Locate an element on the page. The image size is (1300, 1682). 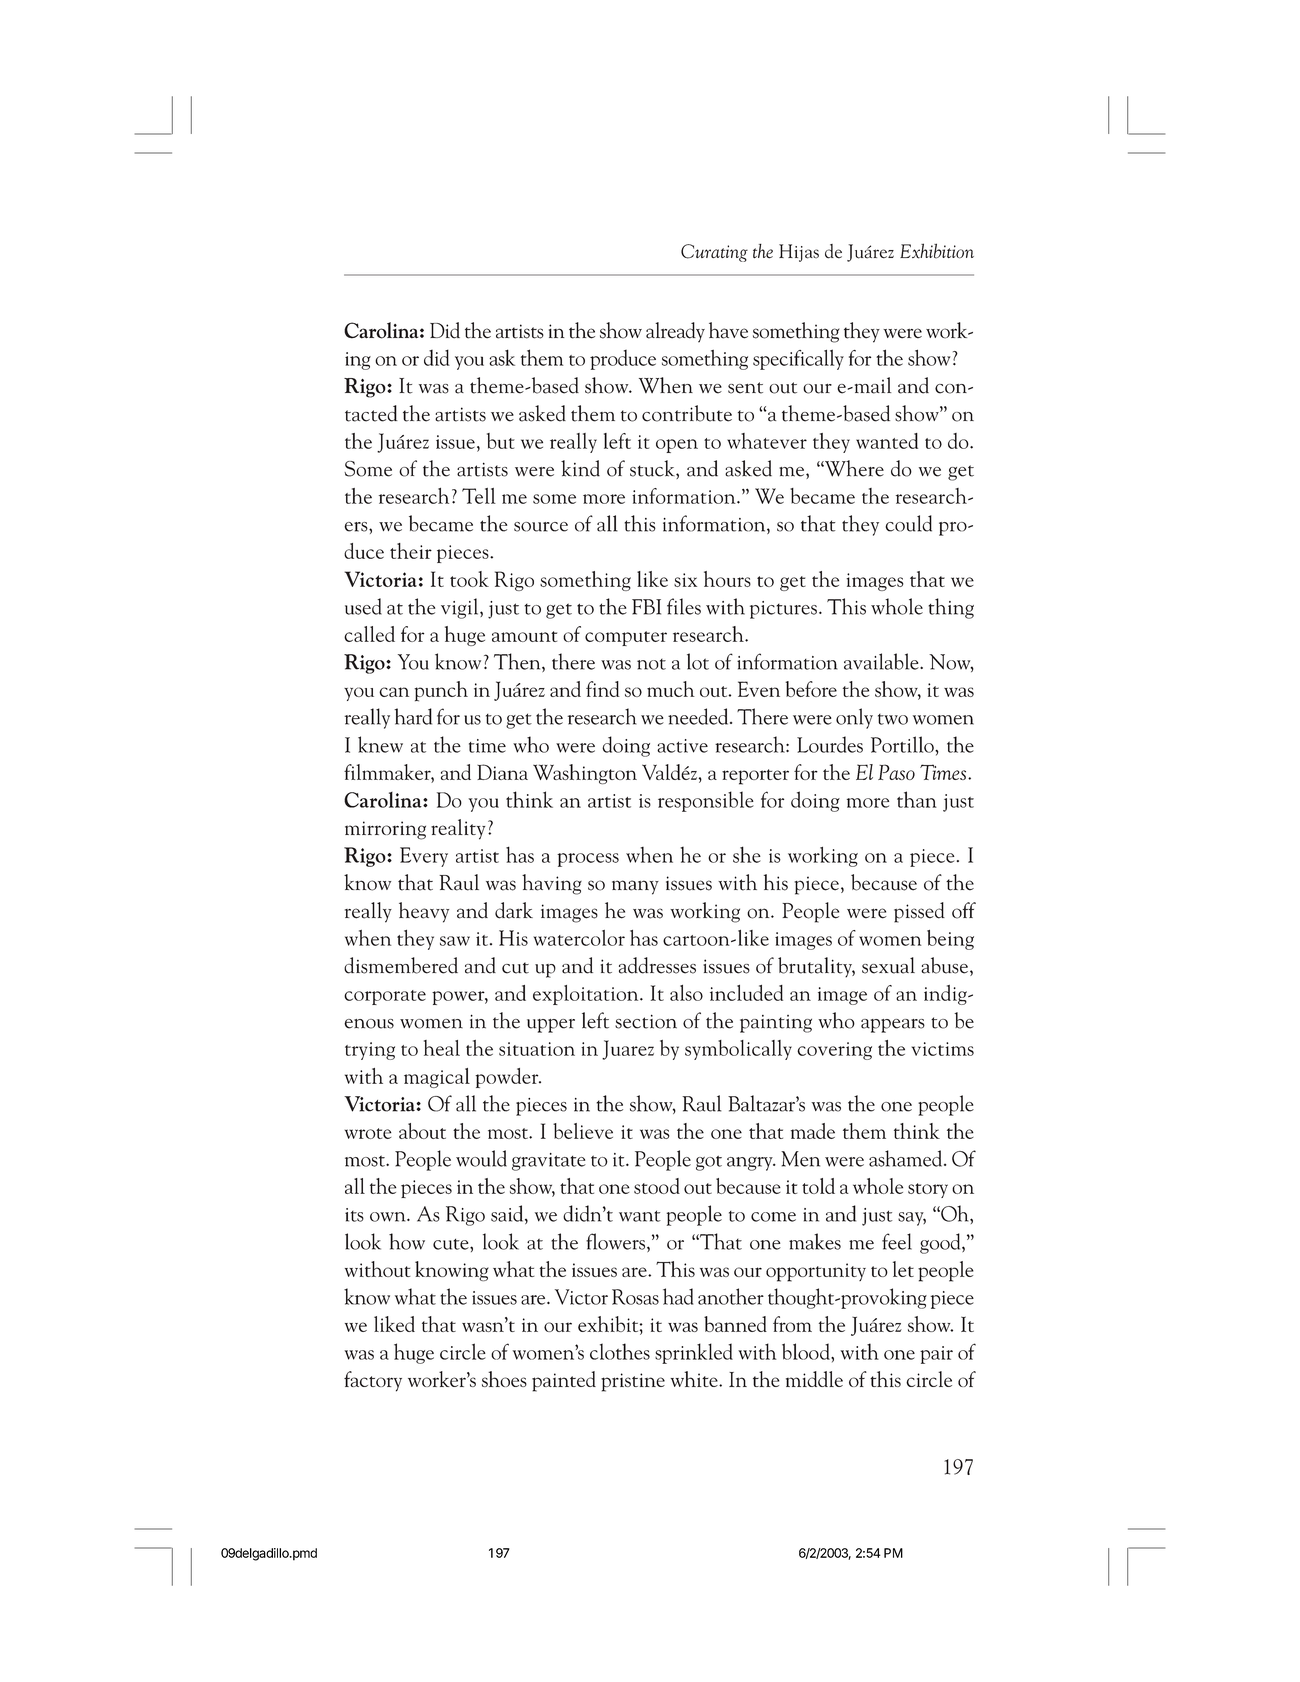
specifically is located at coordinates (798, 359).
